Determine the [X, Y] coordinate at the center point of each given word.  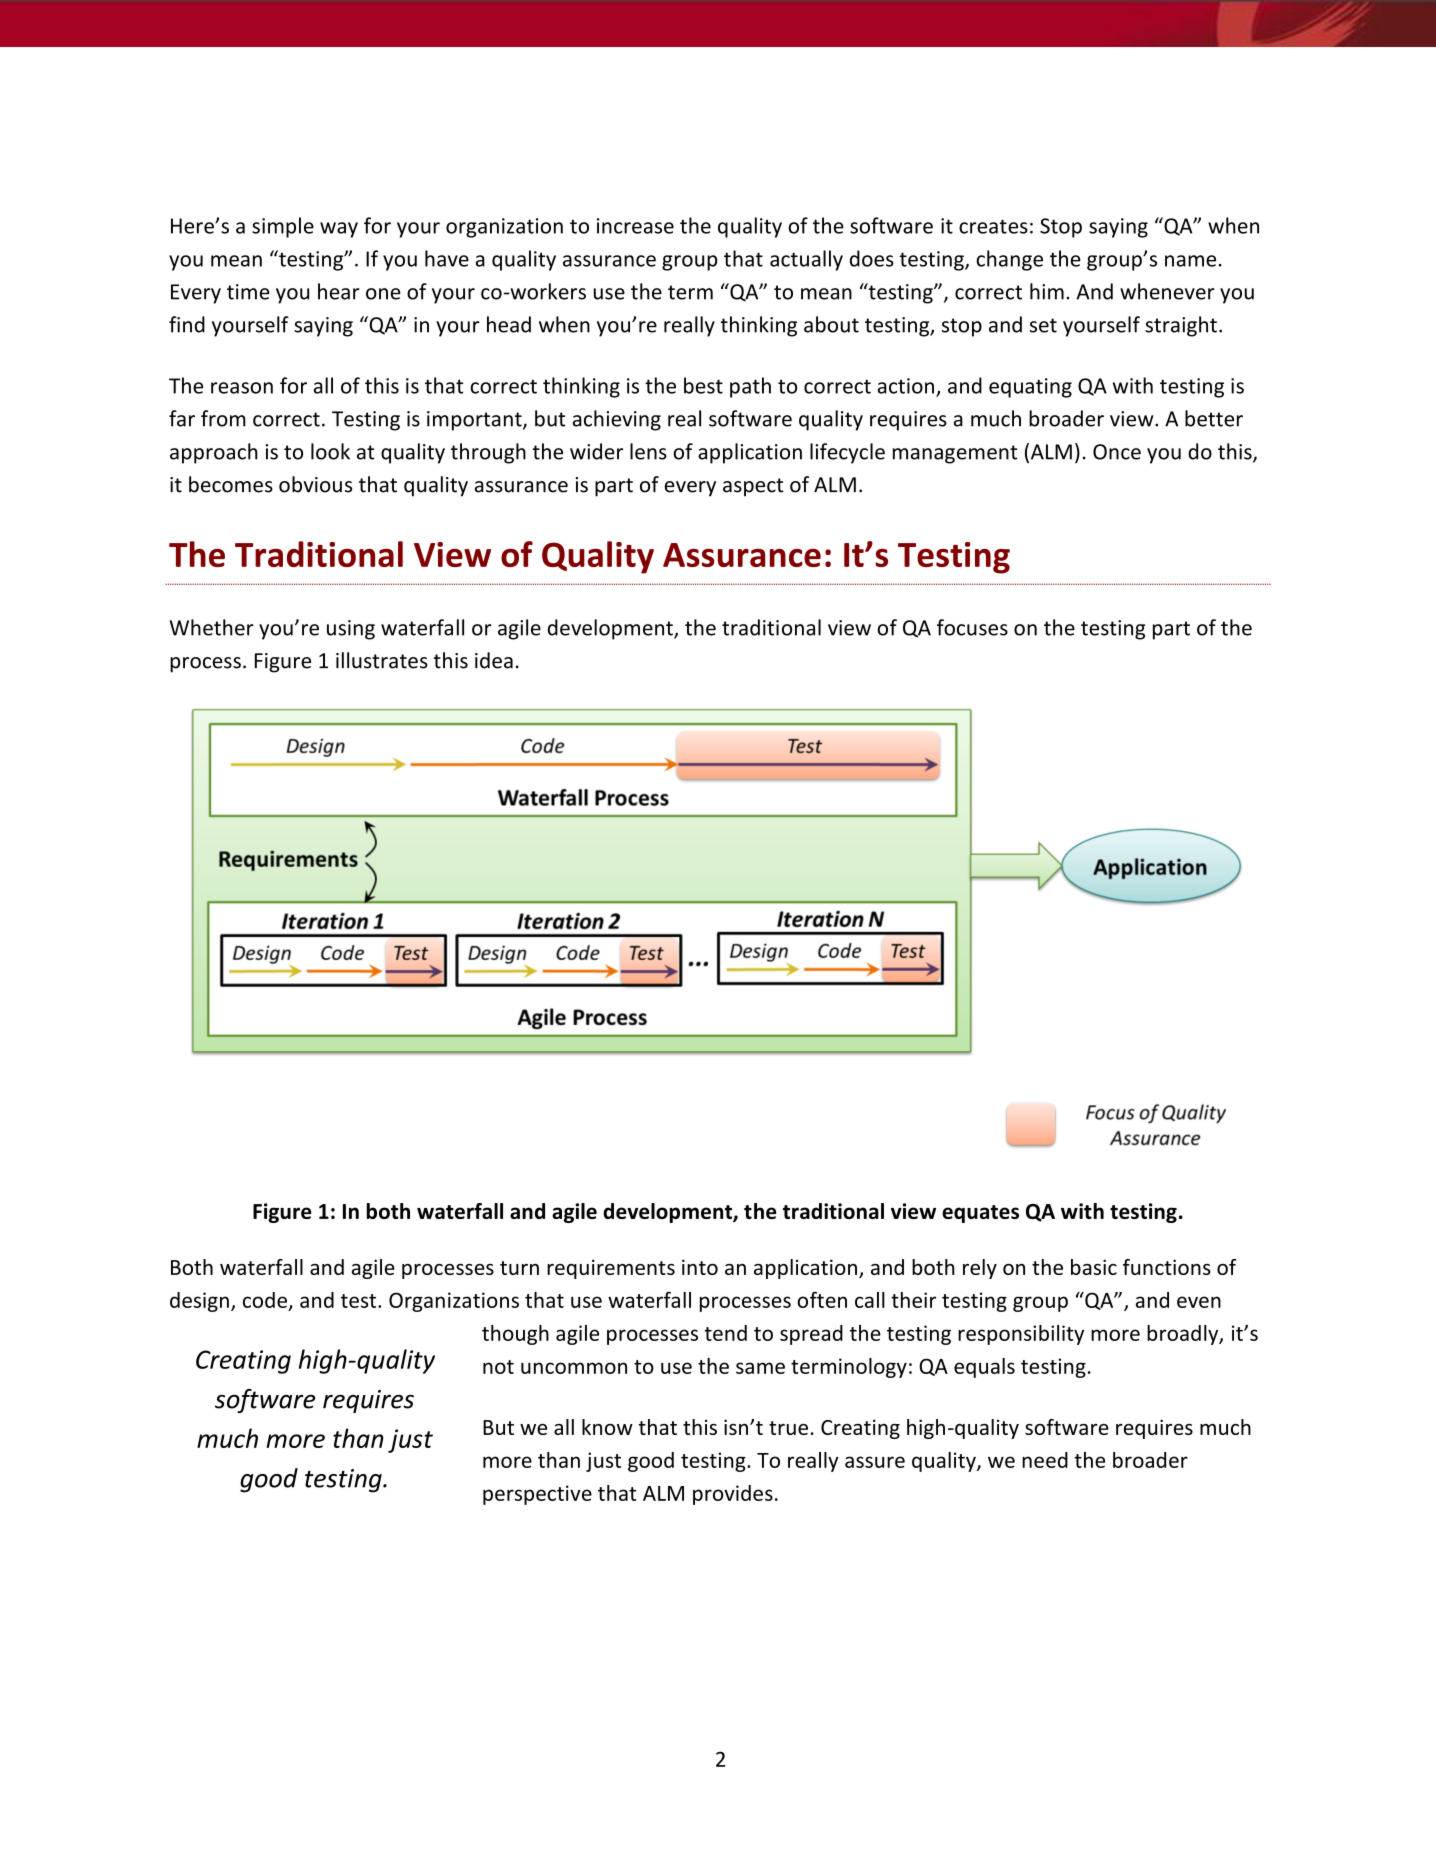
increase [635, 226]
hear [339, 291]
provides [733, 1495]
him [1047, 291]
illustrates [382, 660]
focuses [972, 627]
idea [494, 660]
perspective [537, 1495]
